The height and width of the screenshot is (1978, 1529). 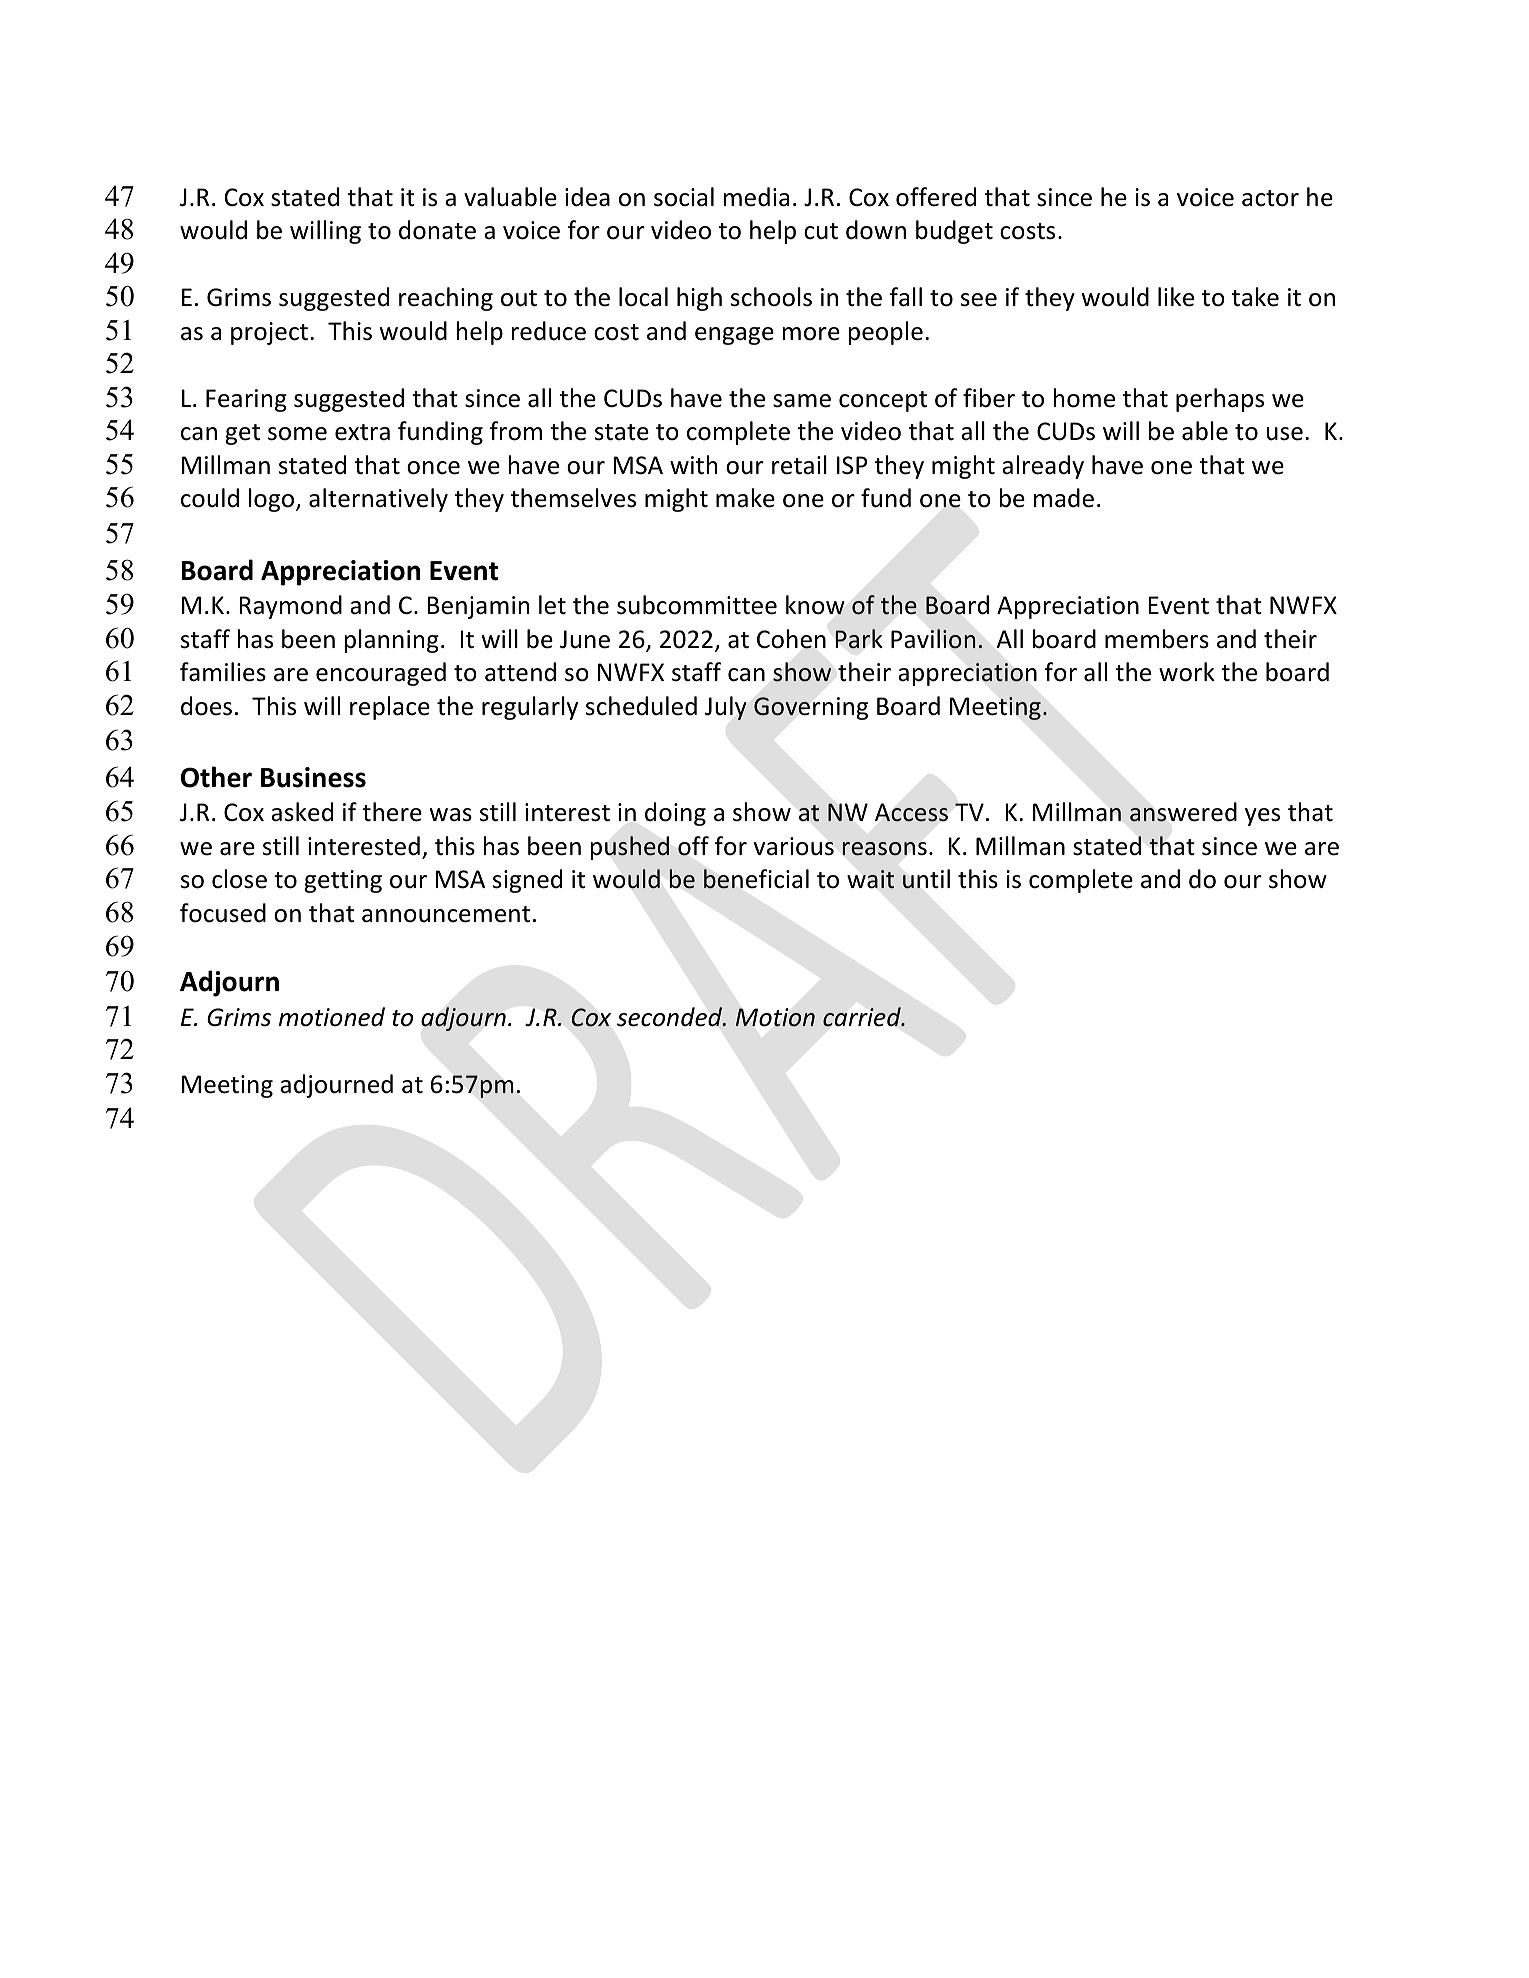 What do you see at coordinates (246, 400) in the screenshot?
I see `Fearing` at bounding box center [246, 400].
